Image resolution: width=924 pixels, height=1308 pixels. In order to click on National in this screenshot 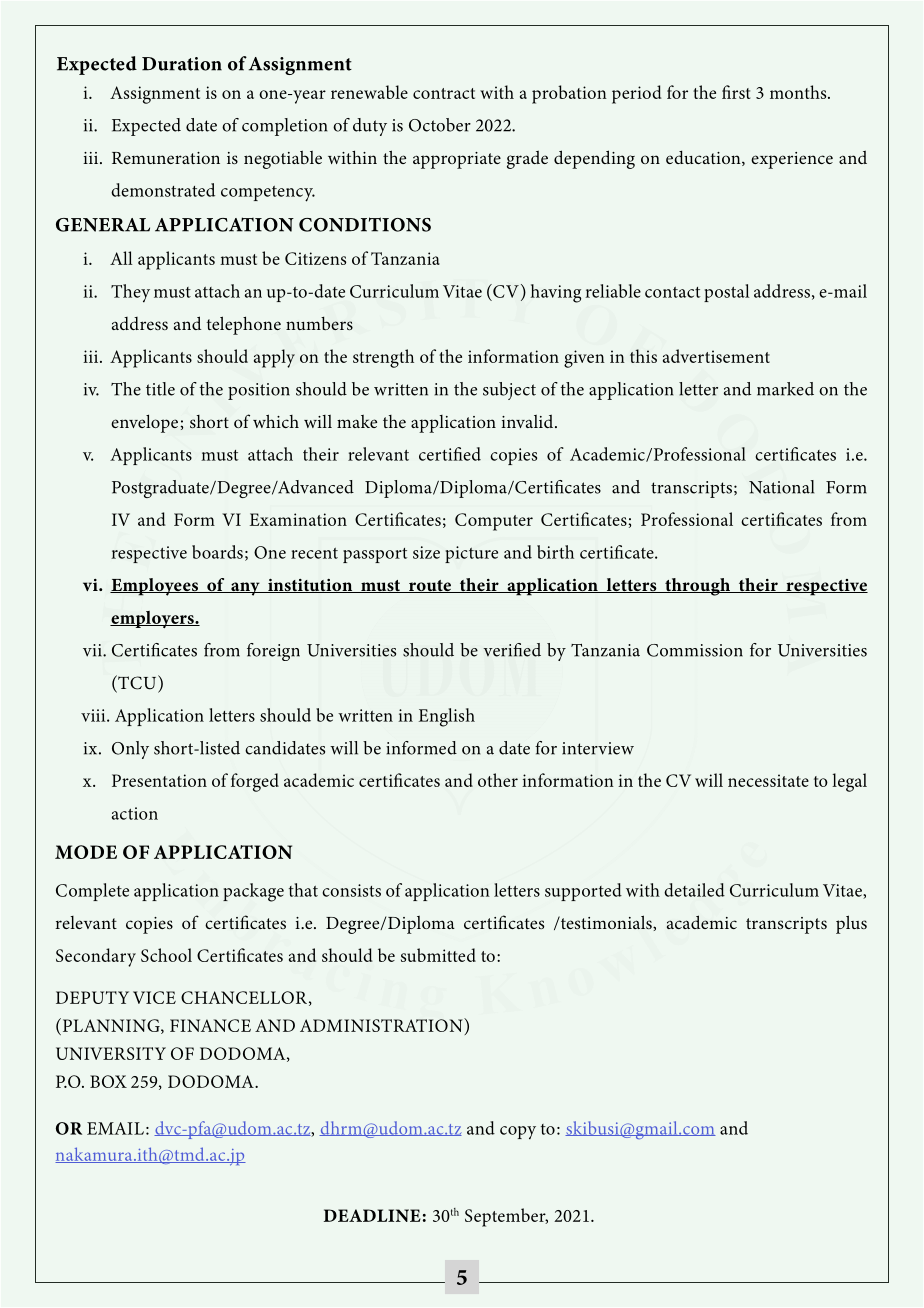, I will do `click(781, 487)`.
